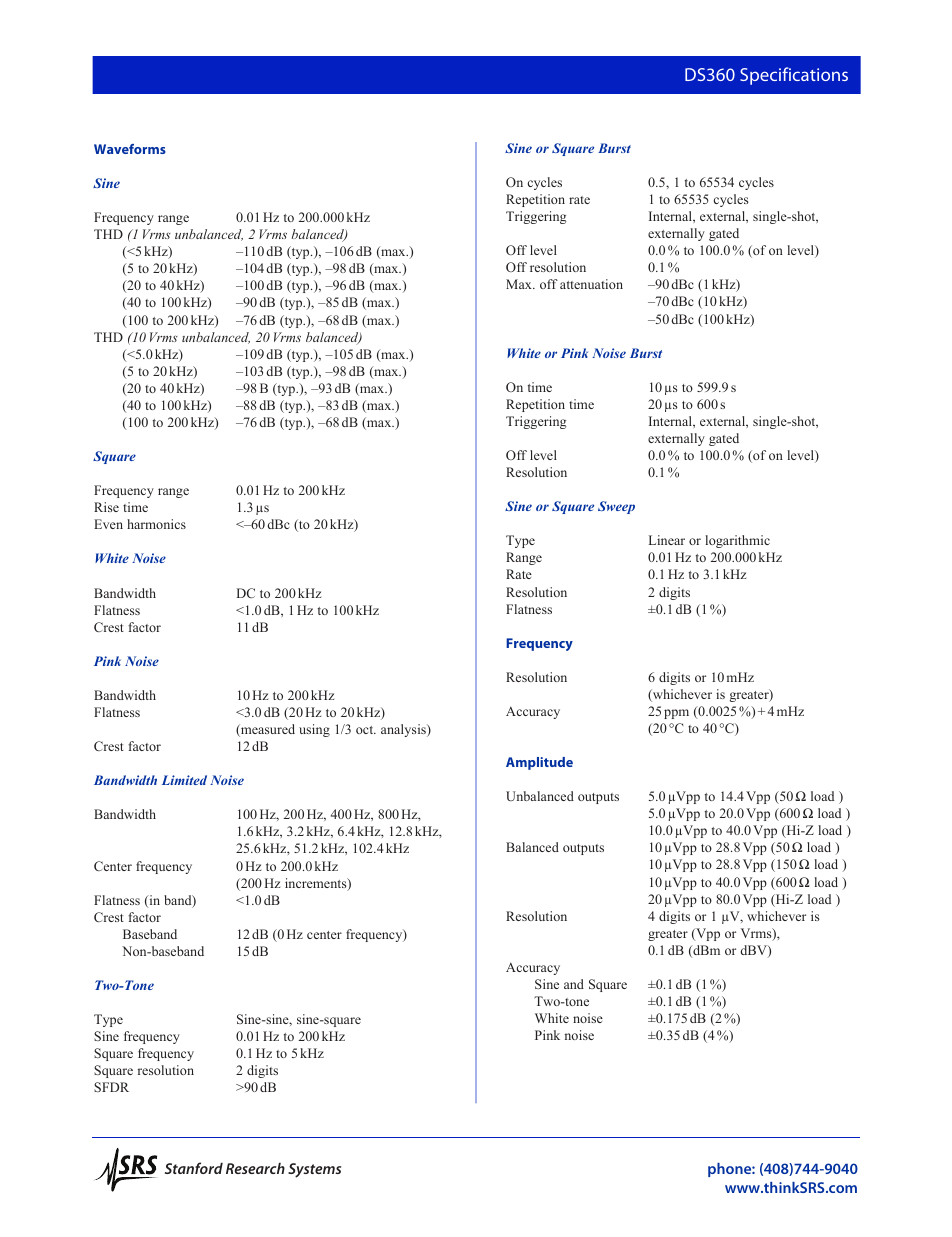  I want to click on attenuation, so click(591, 284).
